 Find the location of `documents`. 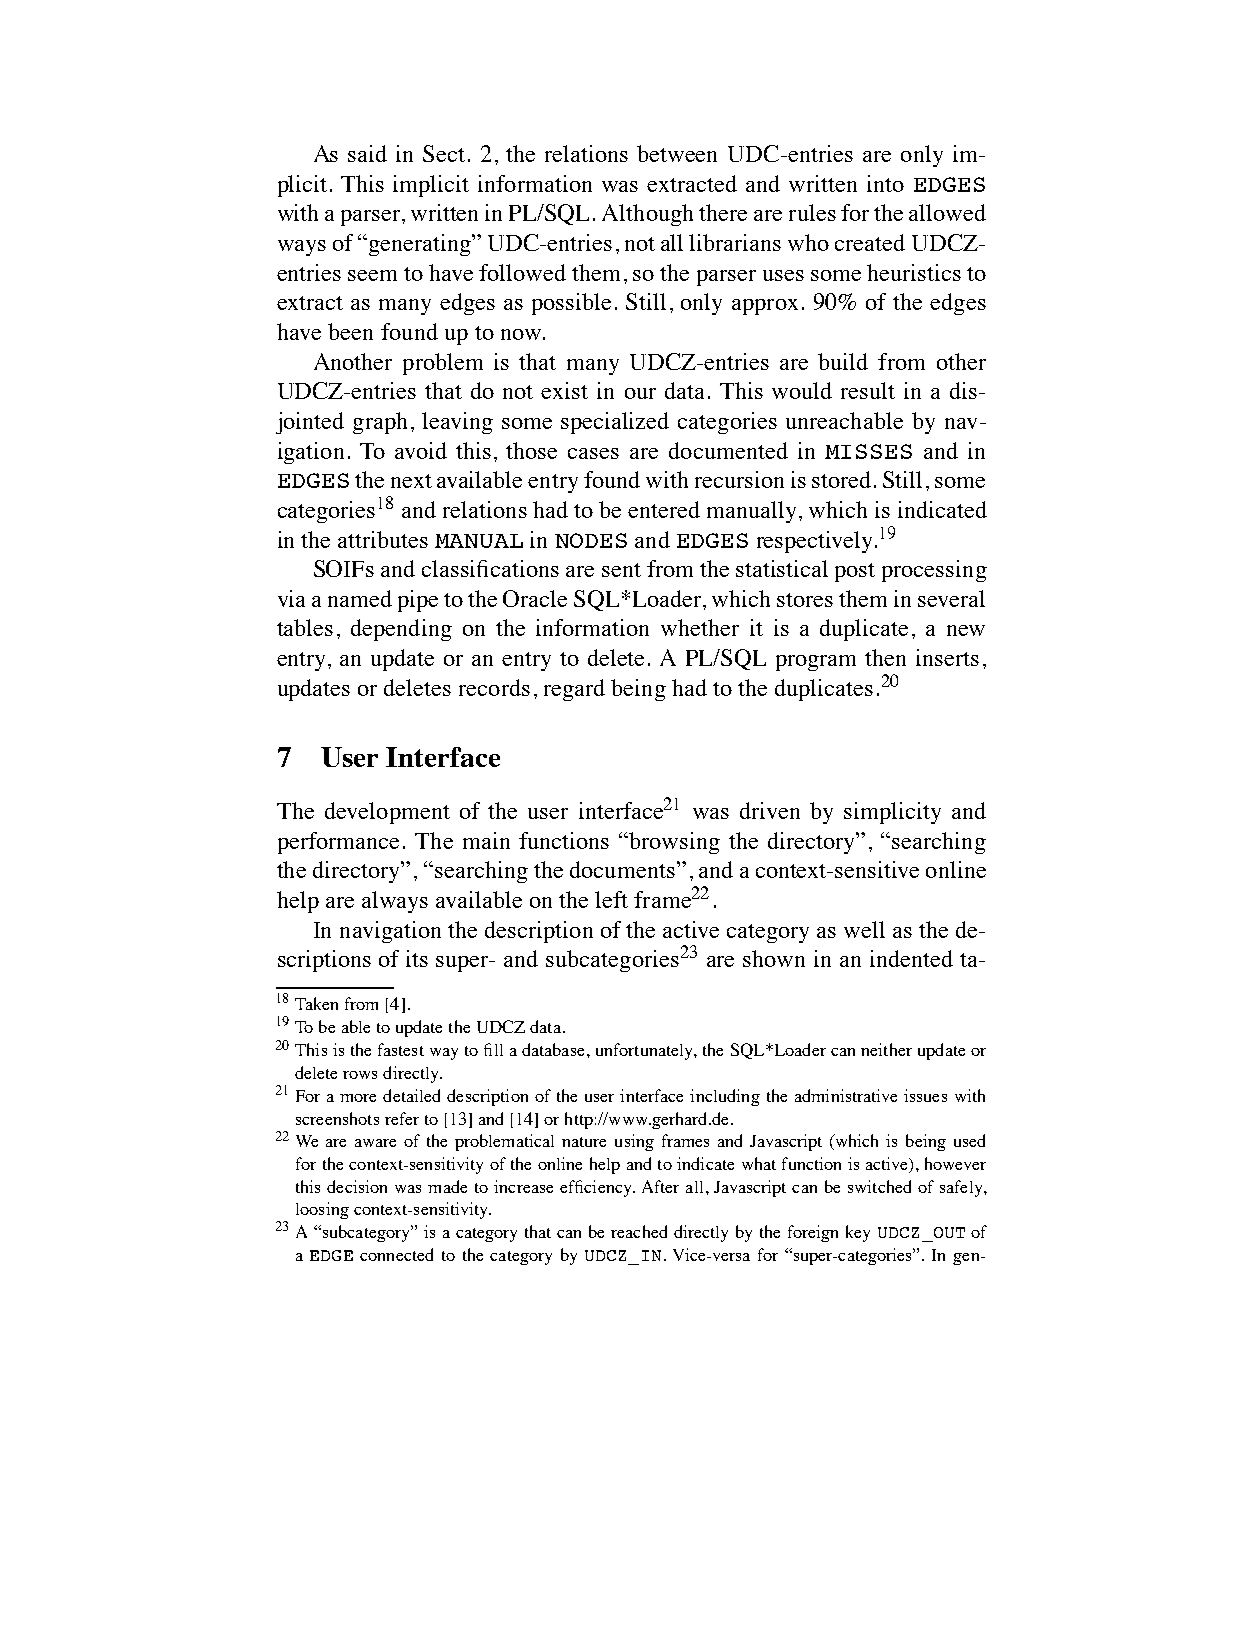

documents is located at coordinates (622, 869).
